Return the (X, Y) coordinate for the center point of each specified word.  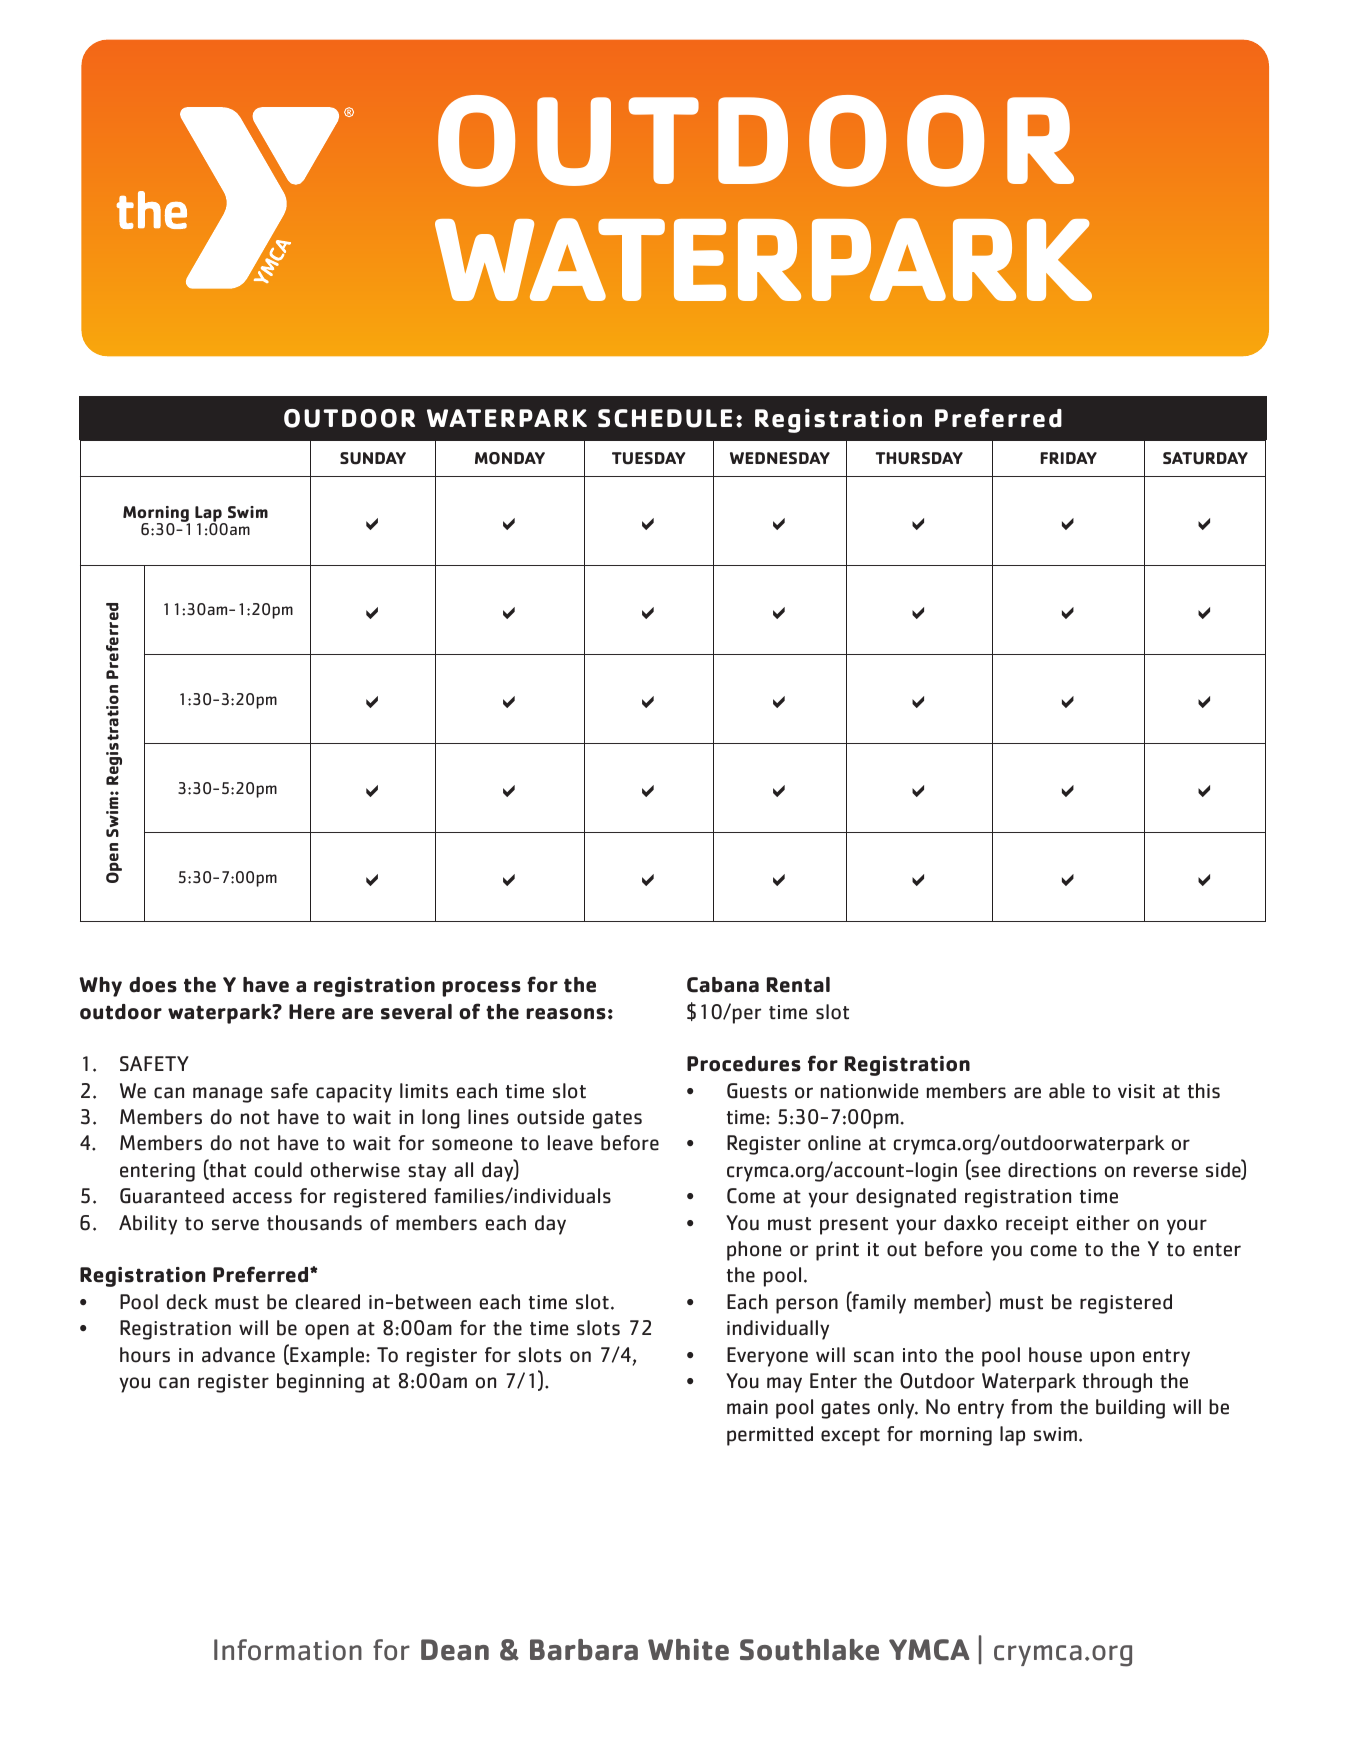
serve (235, 1225)
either (1103, 1223)
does (153, 985)
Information (288, 1650)
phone (754, 1251)
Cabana (723, 985)
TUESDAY (649, 458)
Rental (798, 985)
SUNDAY (373, 458)
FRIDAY (1068, 458)
